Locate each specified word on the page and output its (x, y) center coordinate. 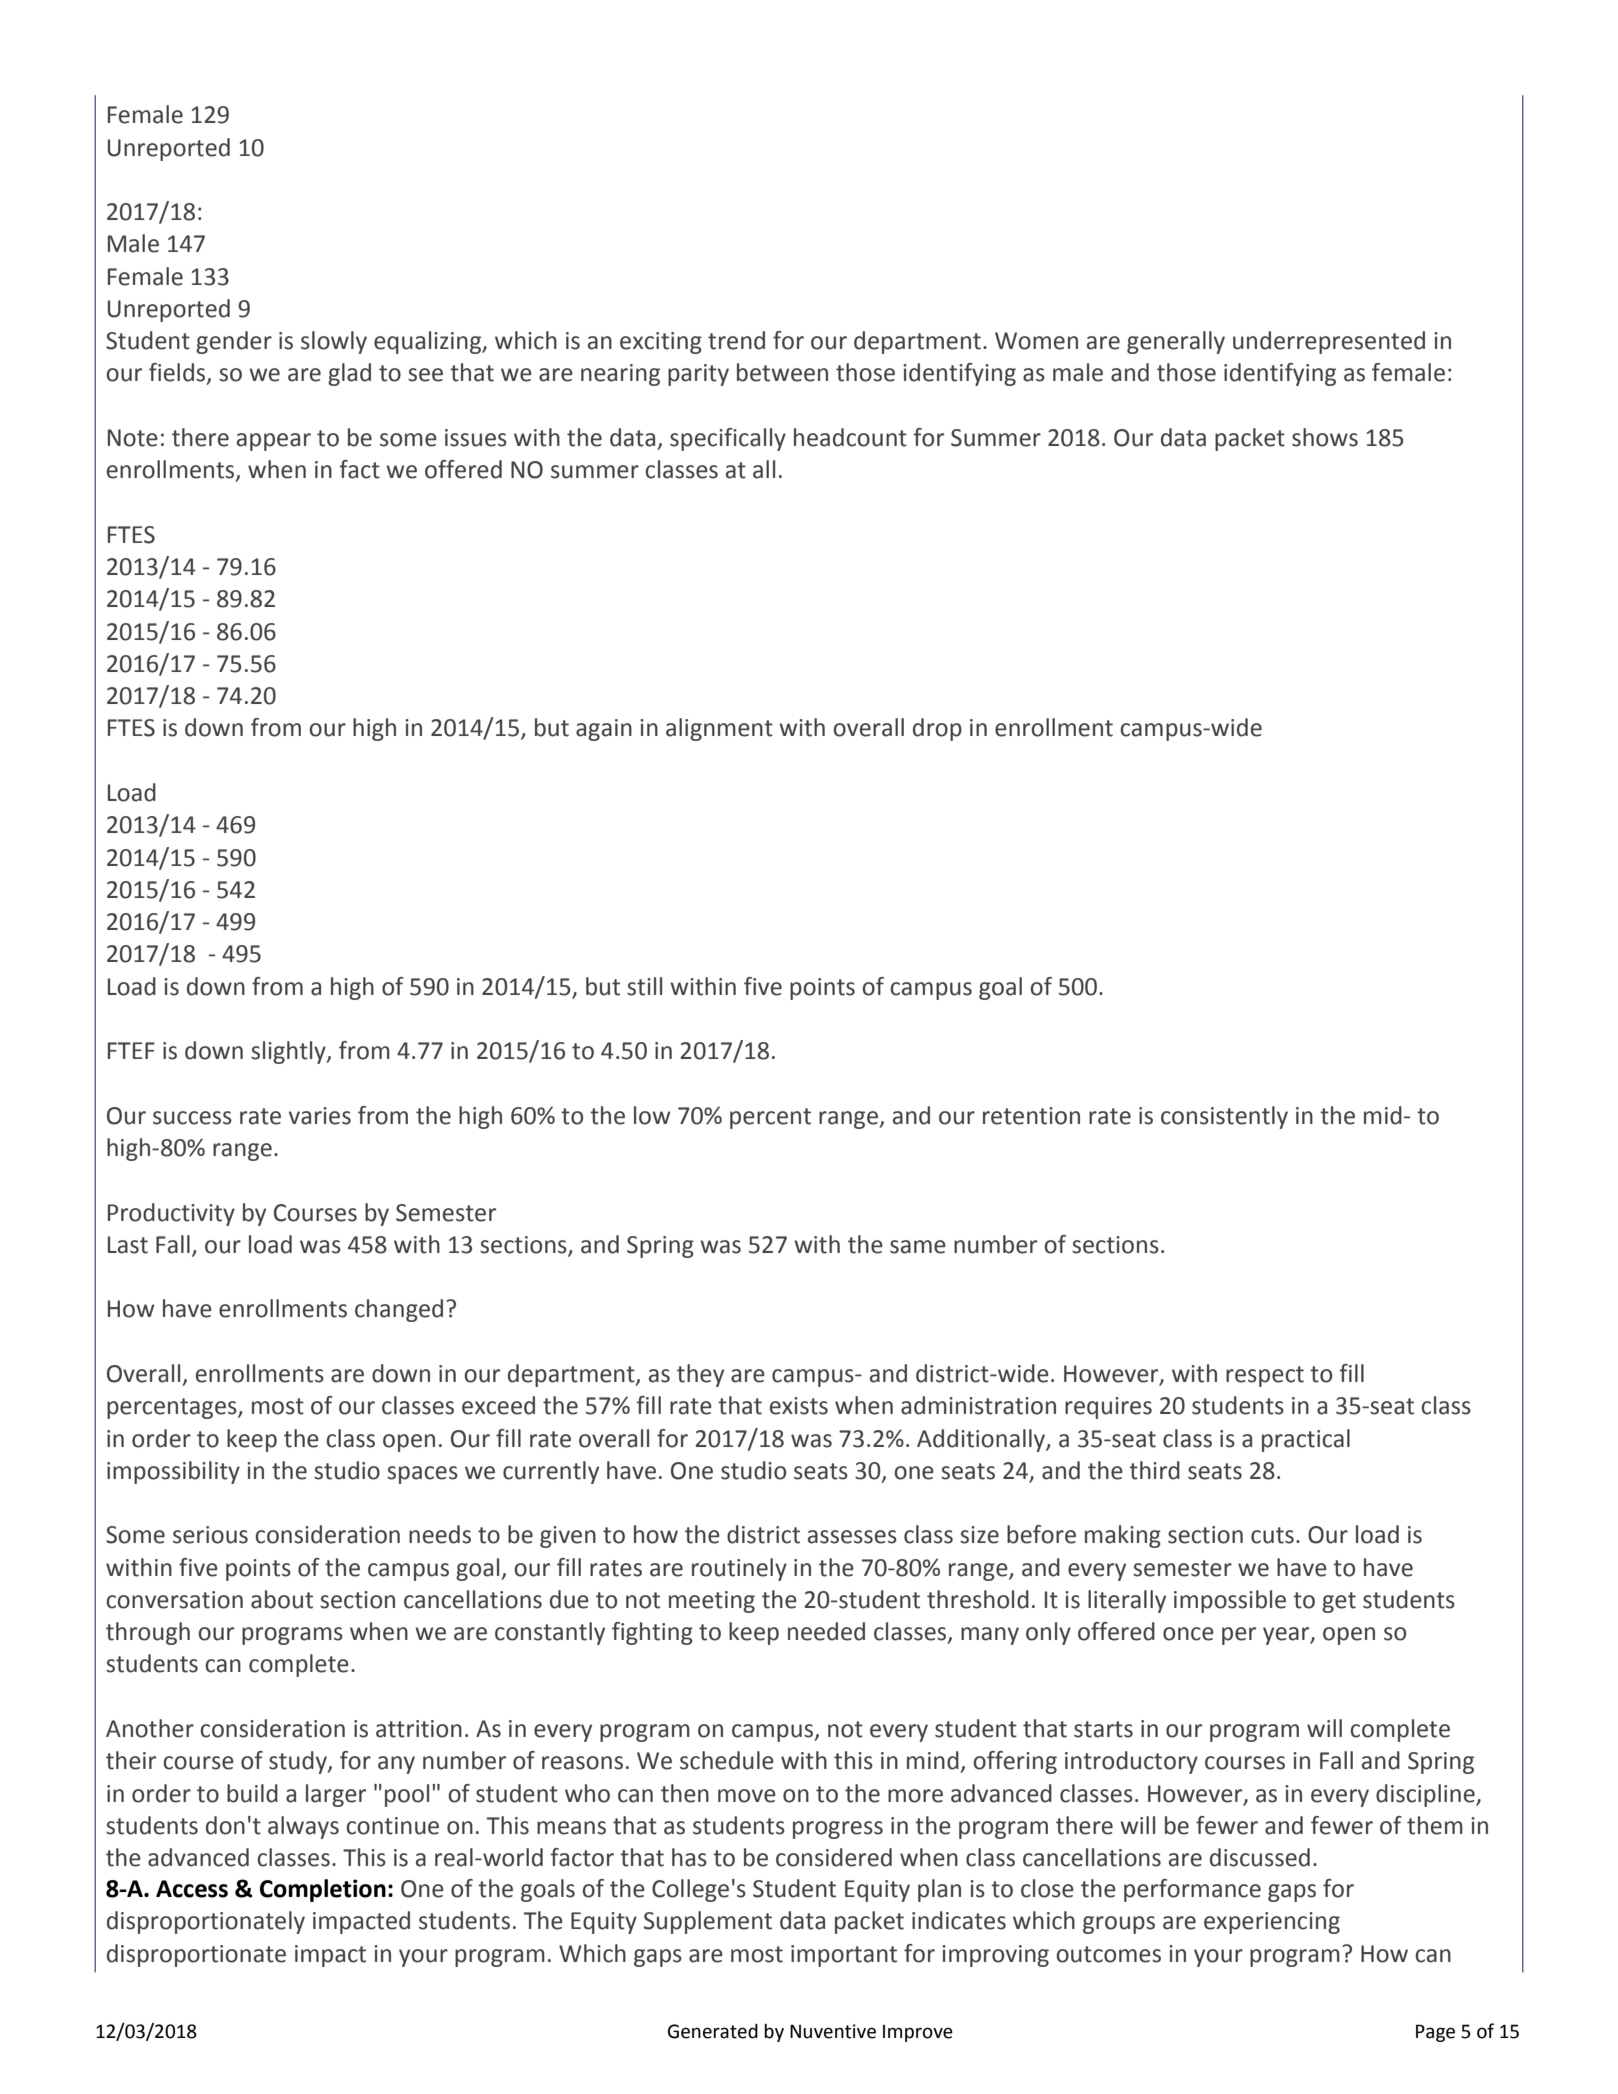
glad (349, 374)
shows (1325, 437)
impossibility (173, 1472)
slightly (289, 1052)
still (644, 986)
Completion (323, 1890)
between (782, 372)
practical (1306, 1440)
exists (799, 1406)
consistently (1224, 1117)
